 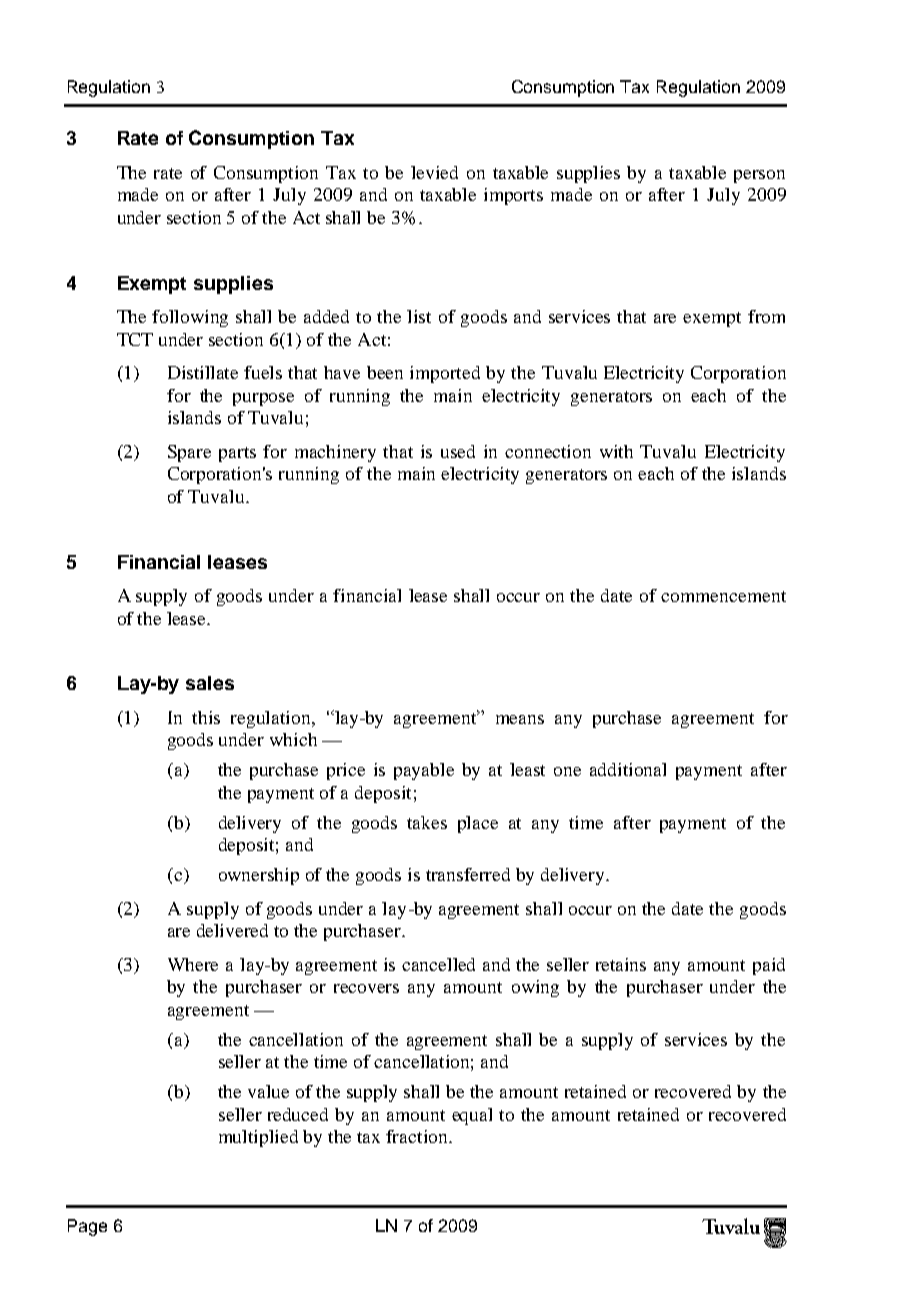 What do you see at coordinates (418, 1136) in the screenshot?
I see `fraction` at bounding box center [418, 1136].
